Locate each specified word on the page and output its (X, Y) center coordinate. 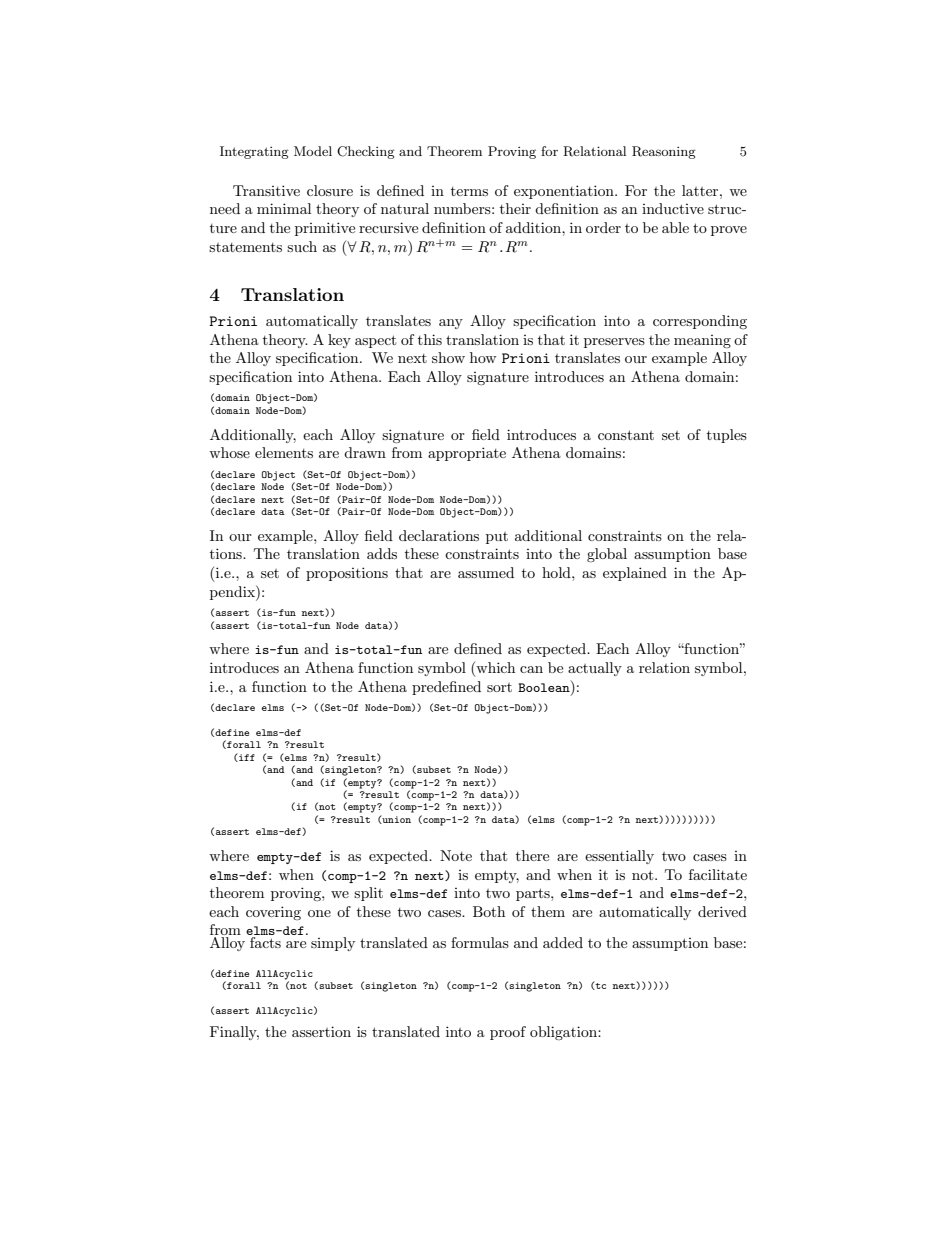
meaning (702, 341)
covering (273, 913)
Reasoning (664, 152)
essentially (619, 857)
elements (284, 452)
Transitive (266, 190)
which (494, 669)
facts (264, 941)
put (497, 538)
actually (595, 669)
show (448, 357)
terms (469, 191)
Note (456, 855)
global (607, 555)
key (339, 341)
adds (382, 553)
